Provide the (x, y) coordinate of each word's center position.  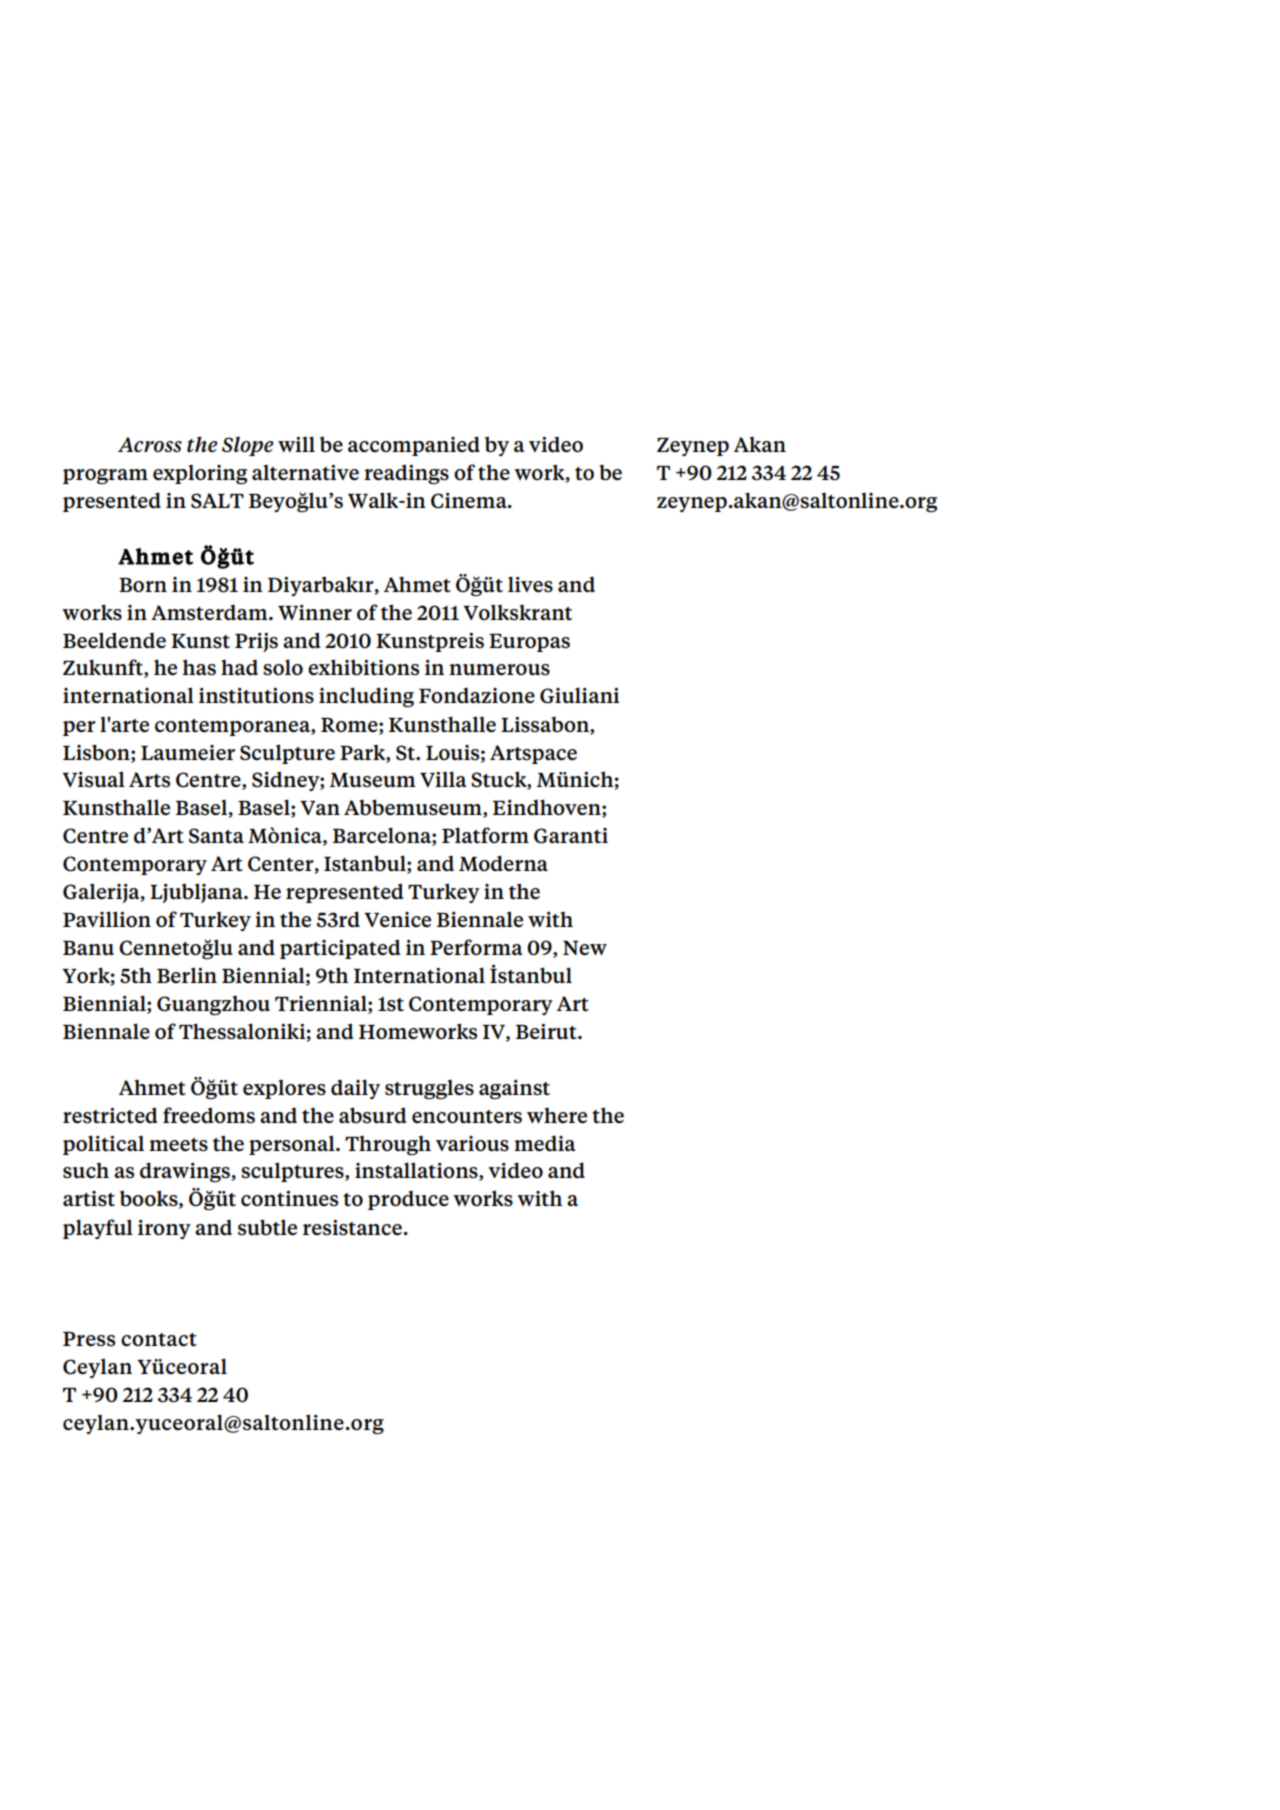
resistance (352, 1228)
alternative (305, 472)
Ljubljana (197, 893)
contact (159, 1340)
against (514, 1089)
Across (150, 444)
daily (355, 1089)
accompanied (414, 446)
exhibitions (363, 667)
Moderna (503, 863)
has (199, 667)
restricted (110, 1115)
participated (340, 949)
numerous (499, 670)
